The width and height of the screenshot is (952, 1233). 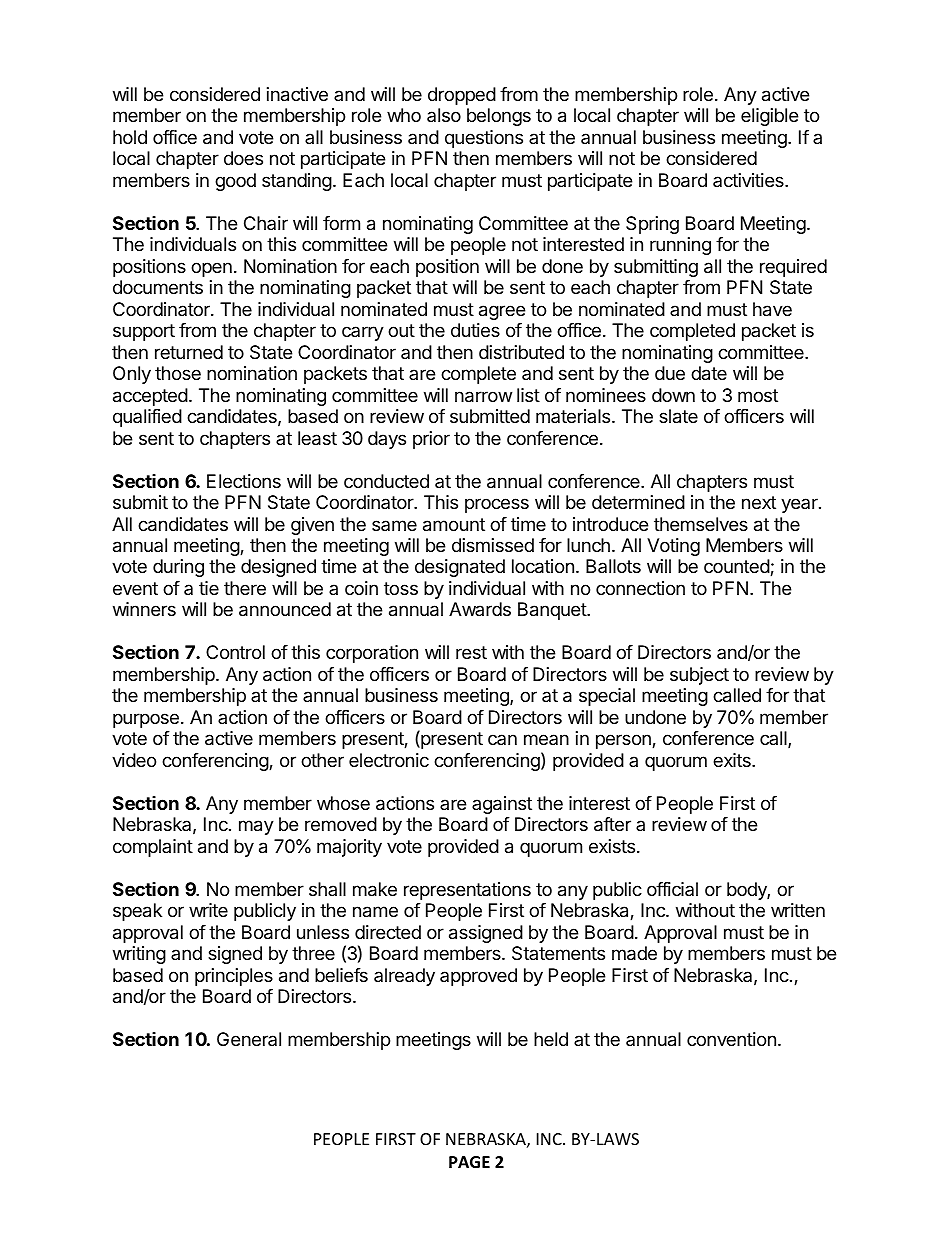 What do you see at coordinates (243, 158) in the screenshot?
I see `does` at bounding box center [243, 158].
